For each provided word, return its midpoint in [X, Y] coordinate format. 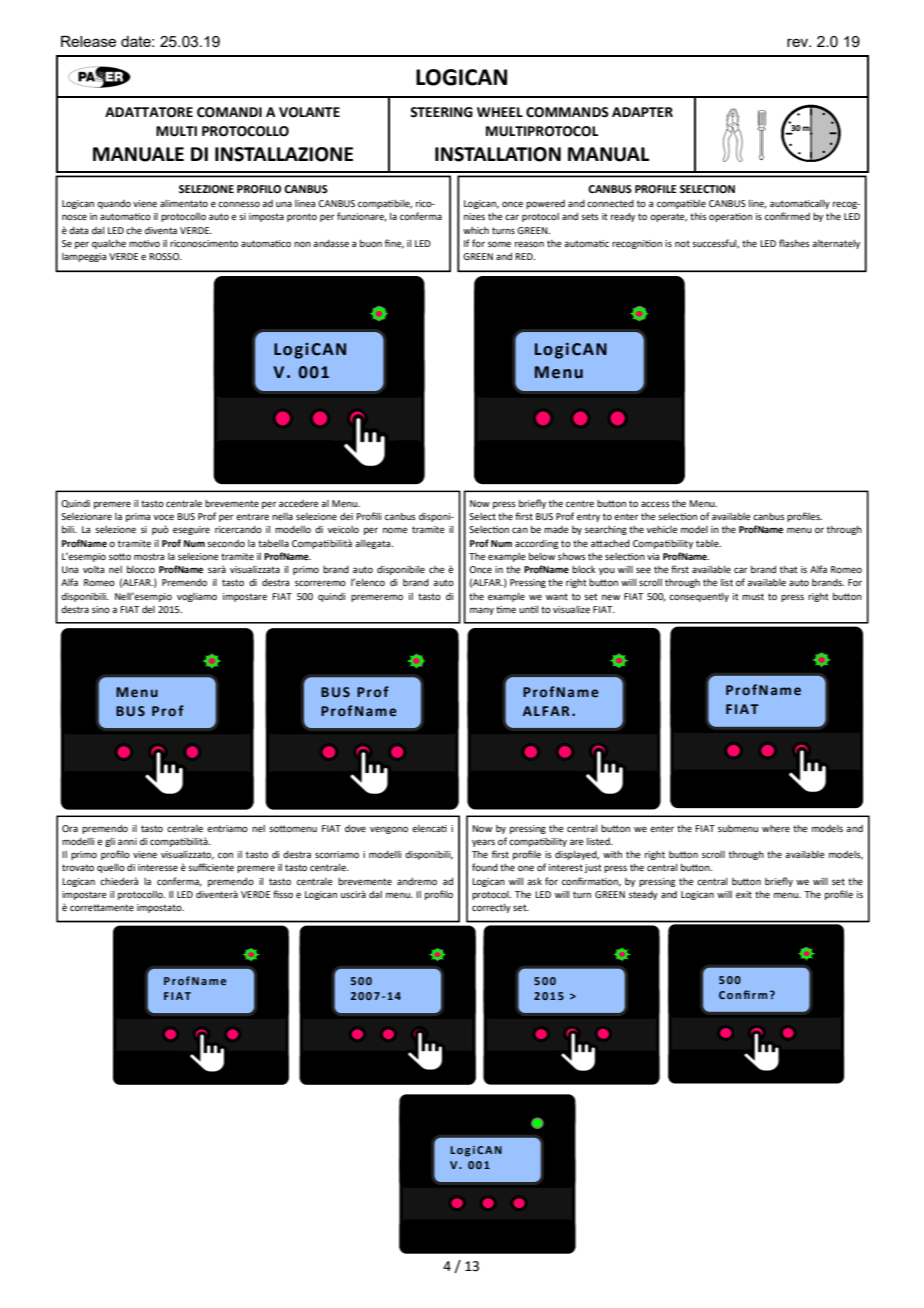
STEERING [441, 112]
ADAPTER [642, 112]
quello [111, 868]
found [485, 867]
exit [744, 894]
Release [88, 41]
